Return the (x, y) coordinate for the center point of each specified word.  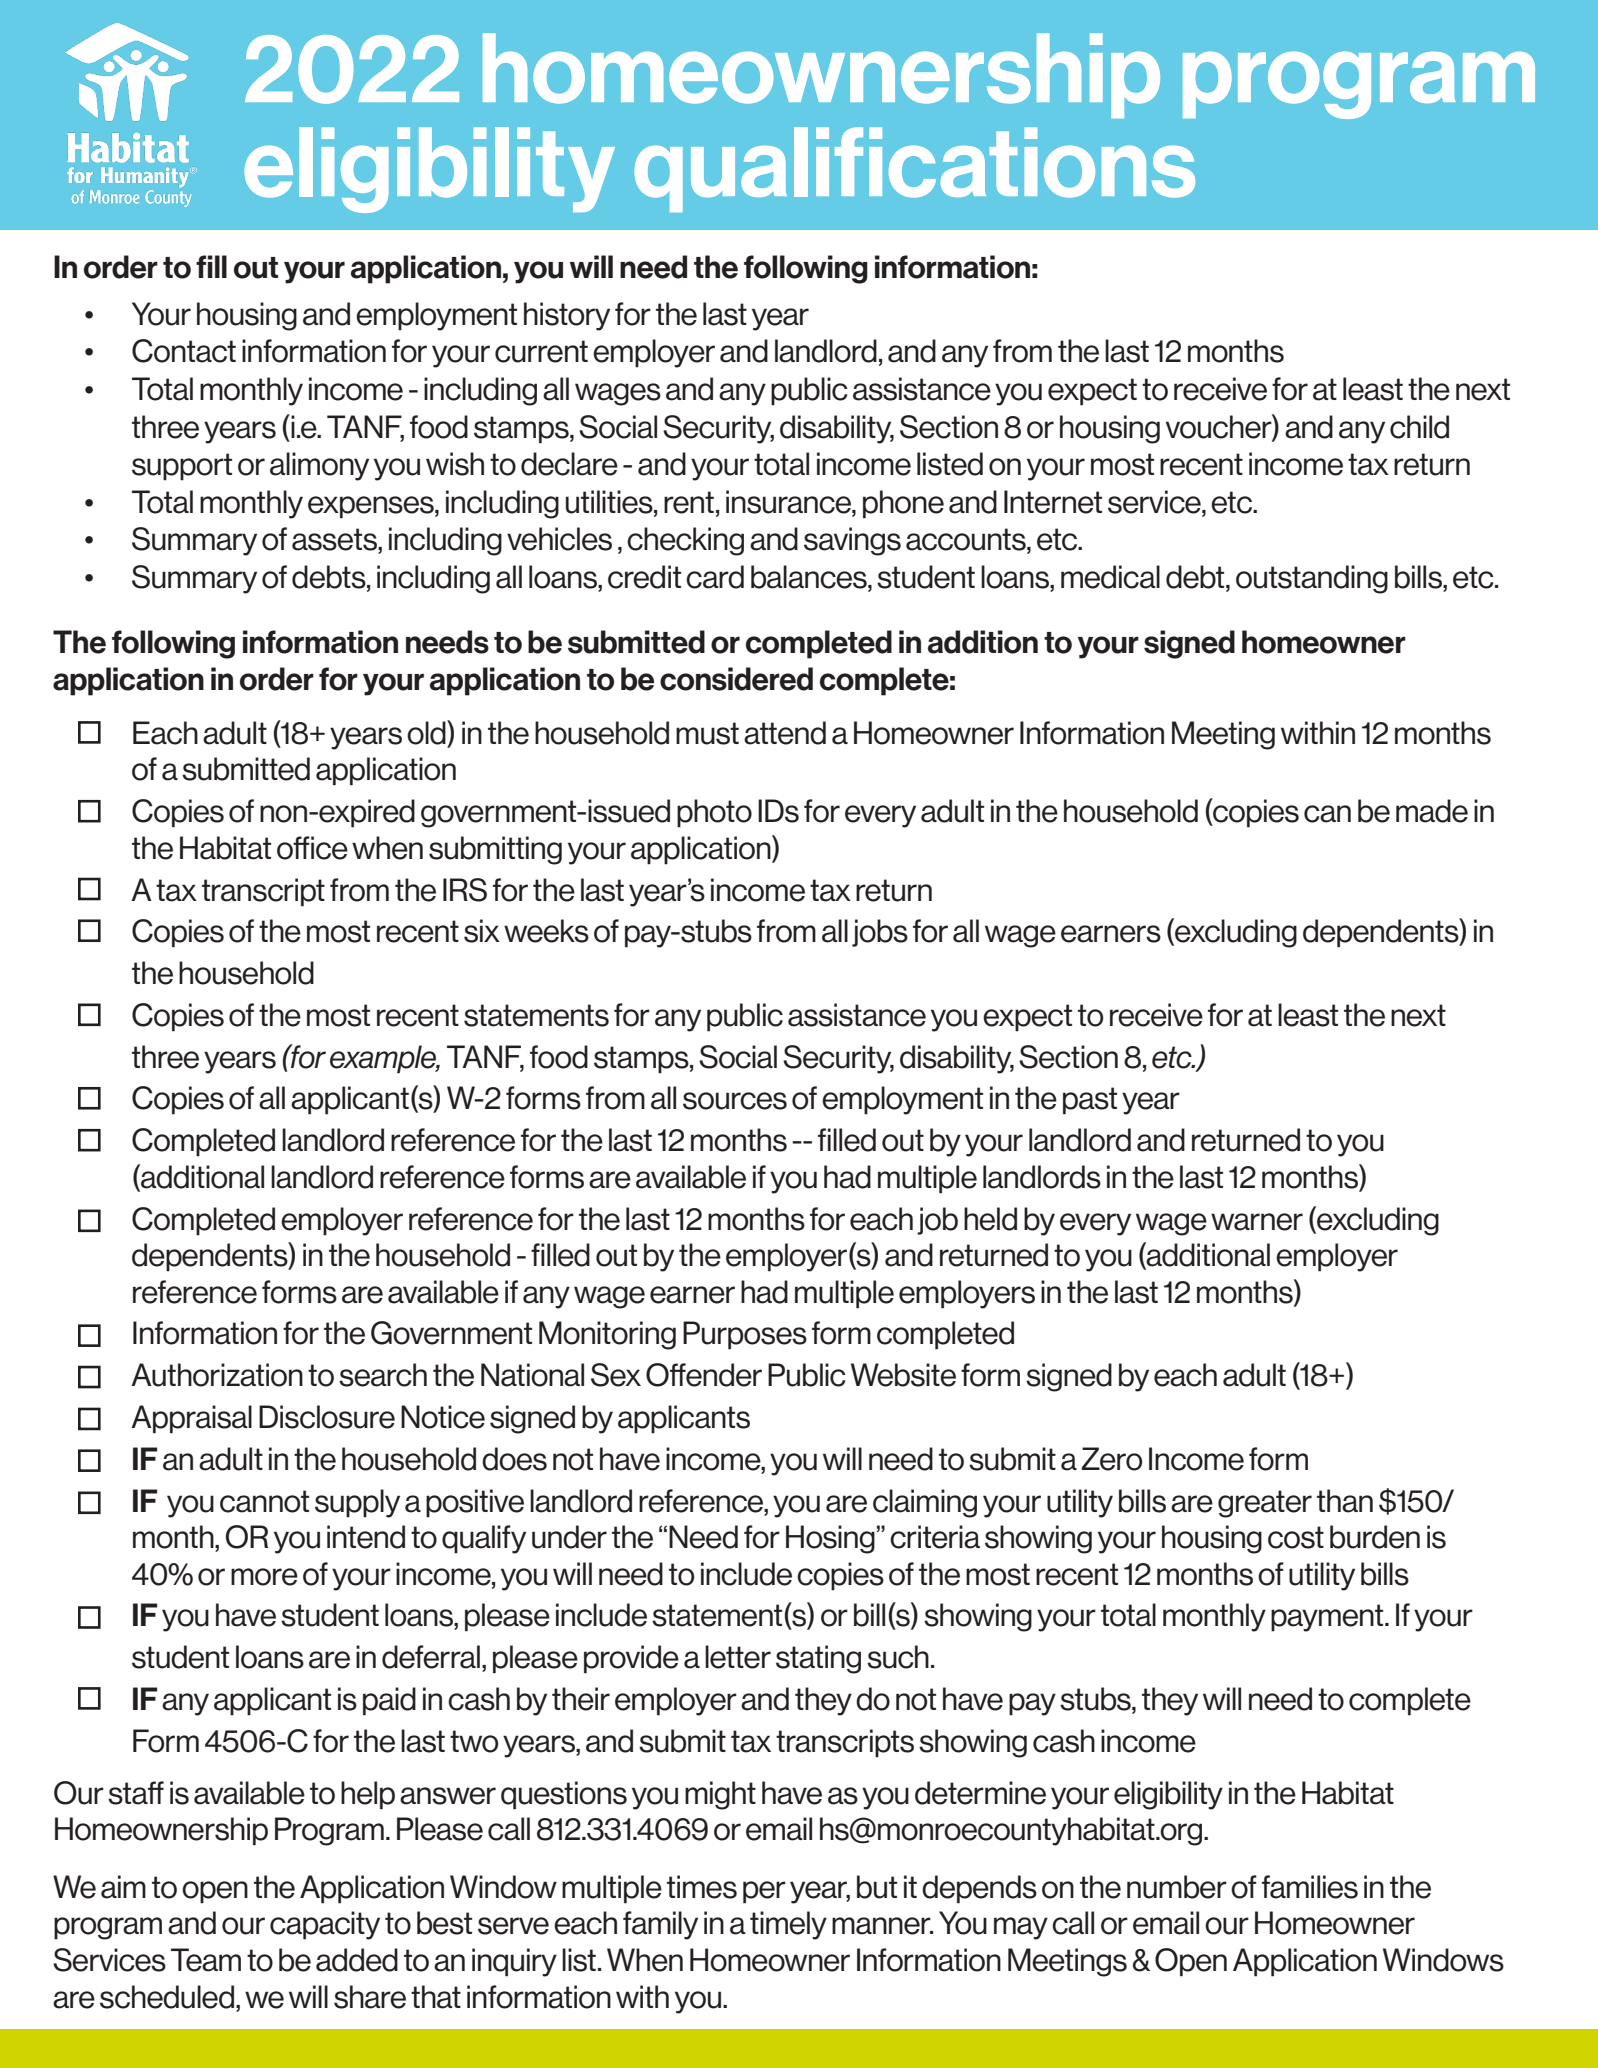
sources (735, 1101)
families (1310, 1887)
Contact (184, 351)
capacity (325, 1925)
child (1419, 427)
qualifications (915, 169)
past (1090, 1101)
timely (788, 1925)
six (482, 931)
